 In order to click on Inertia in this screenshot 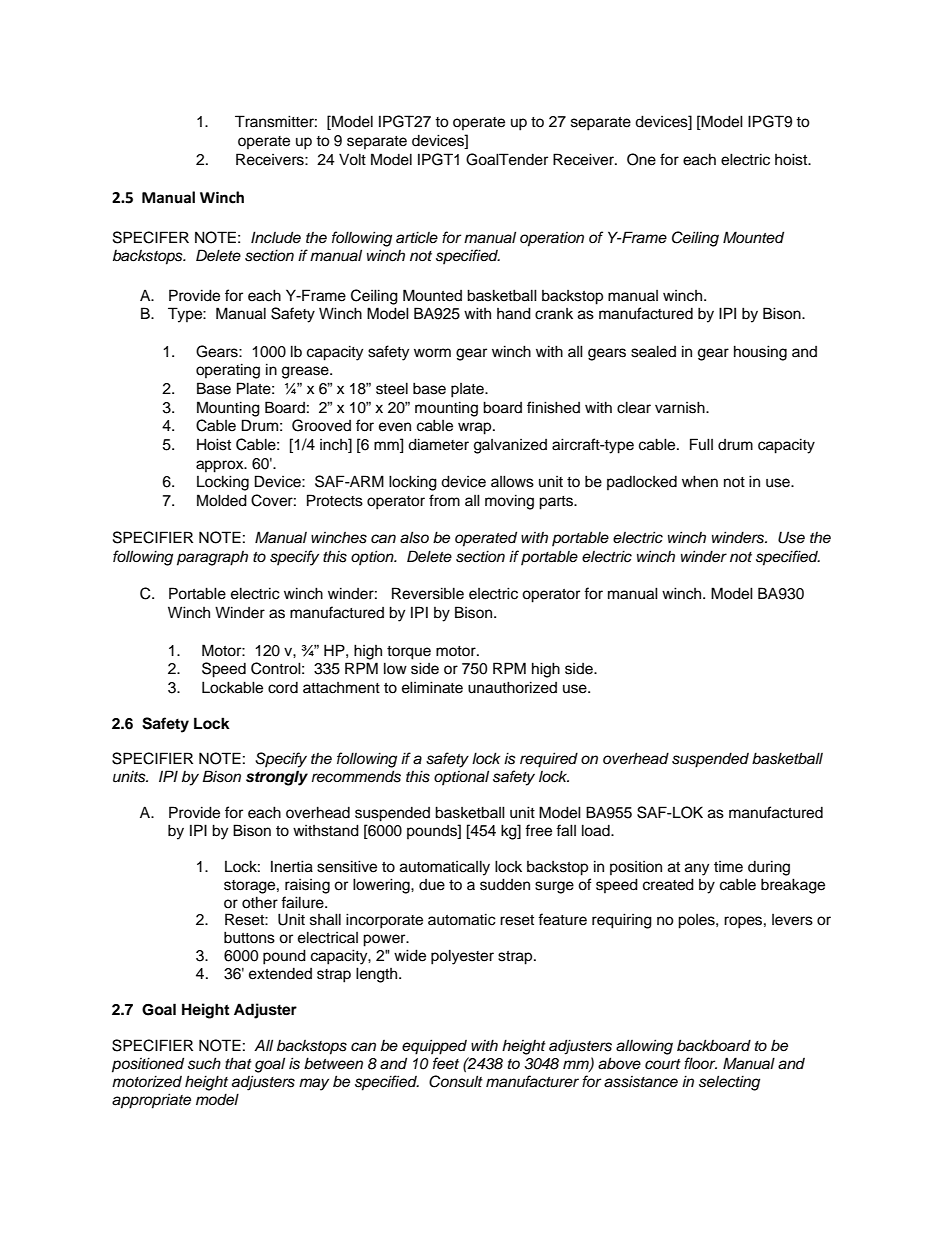, I will do `click(292, 866)`.
